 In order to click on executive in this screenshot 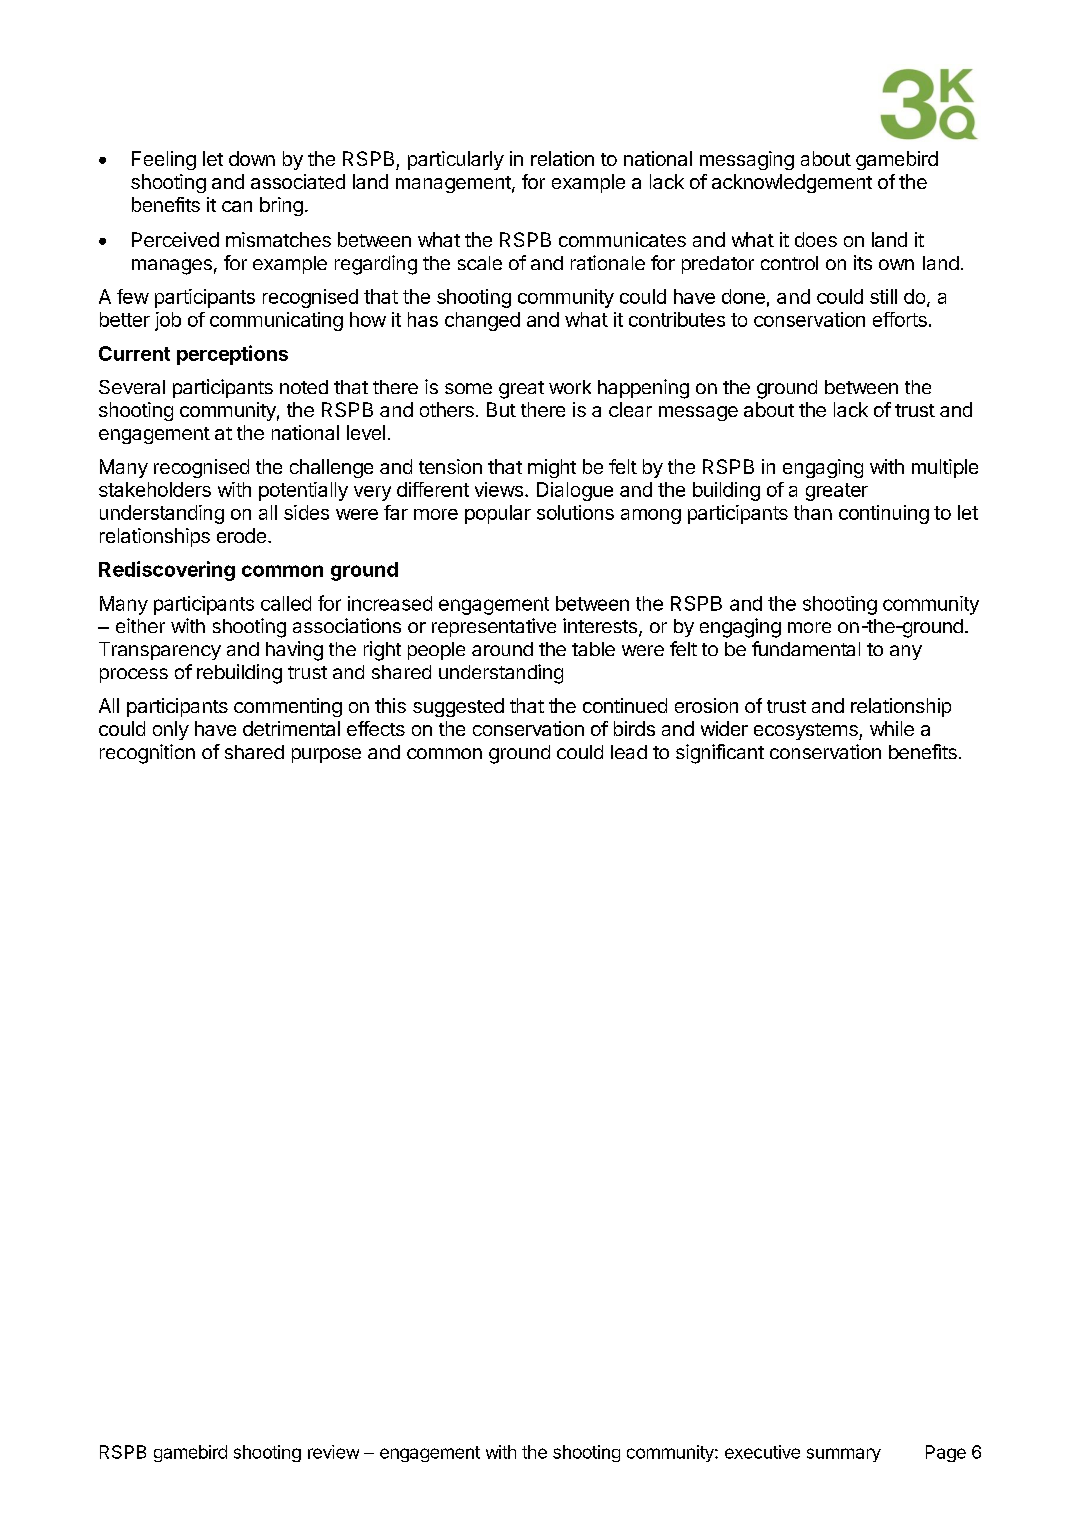, I will do `click(762, 1452)`.
